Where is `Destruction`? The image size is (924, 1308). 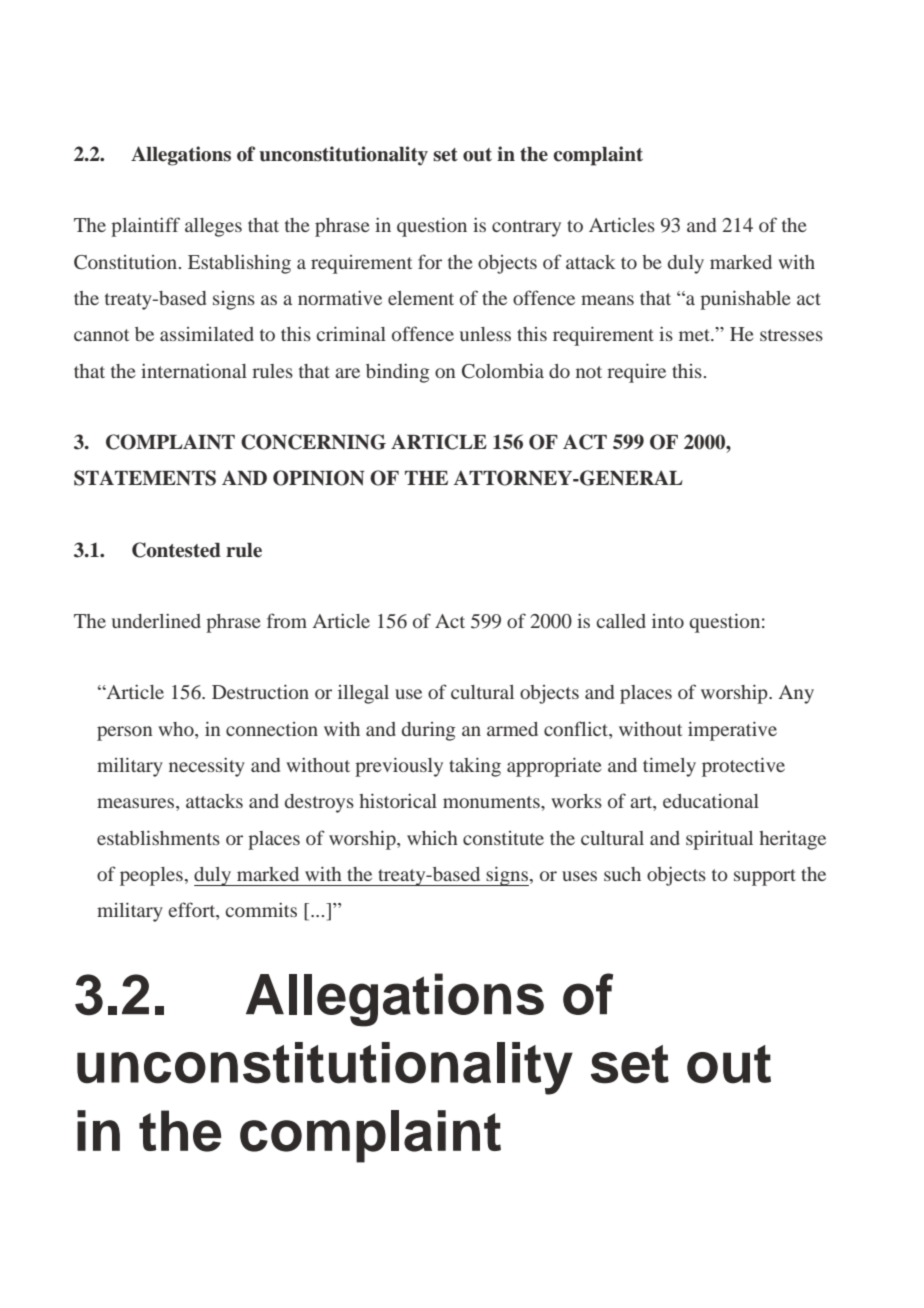
Destruction is located at coordinates (260, 691).
